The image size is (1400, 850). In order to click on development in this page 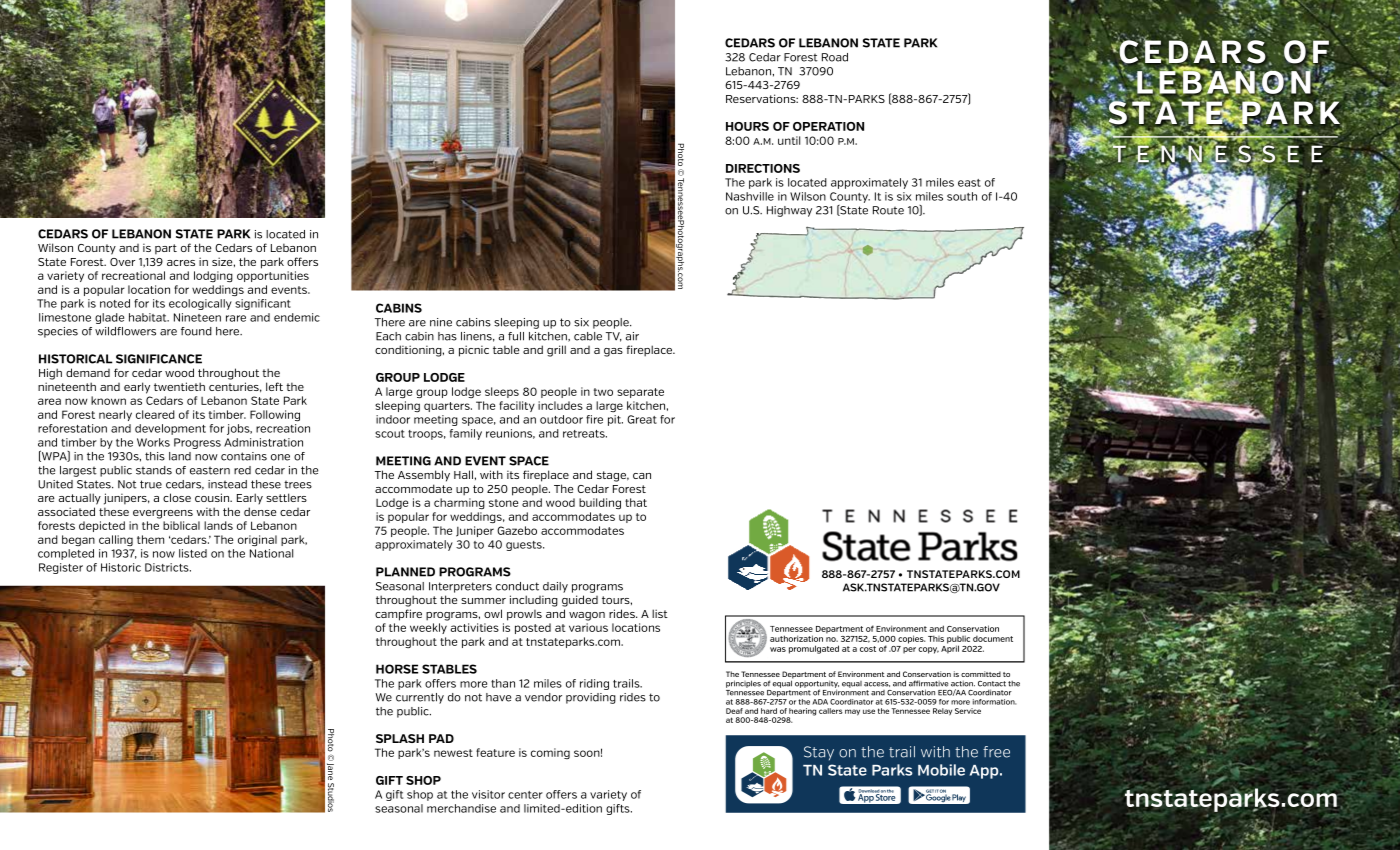, I will do `click(170, 429)`.
